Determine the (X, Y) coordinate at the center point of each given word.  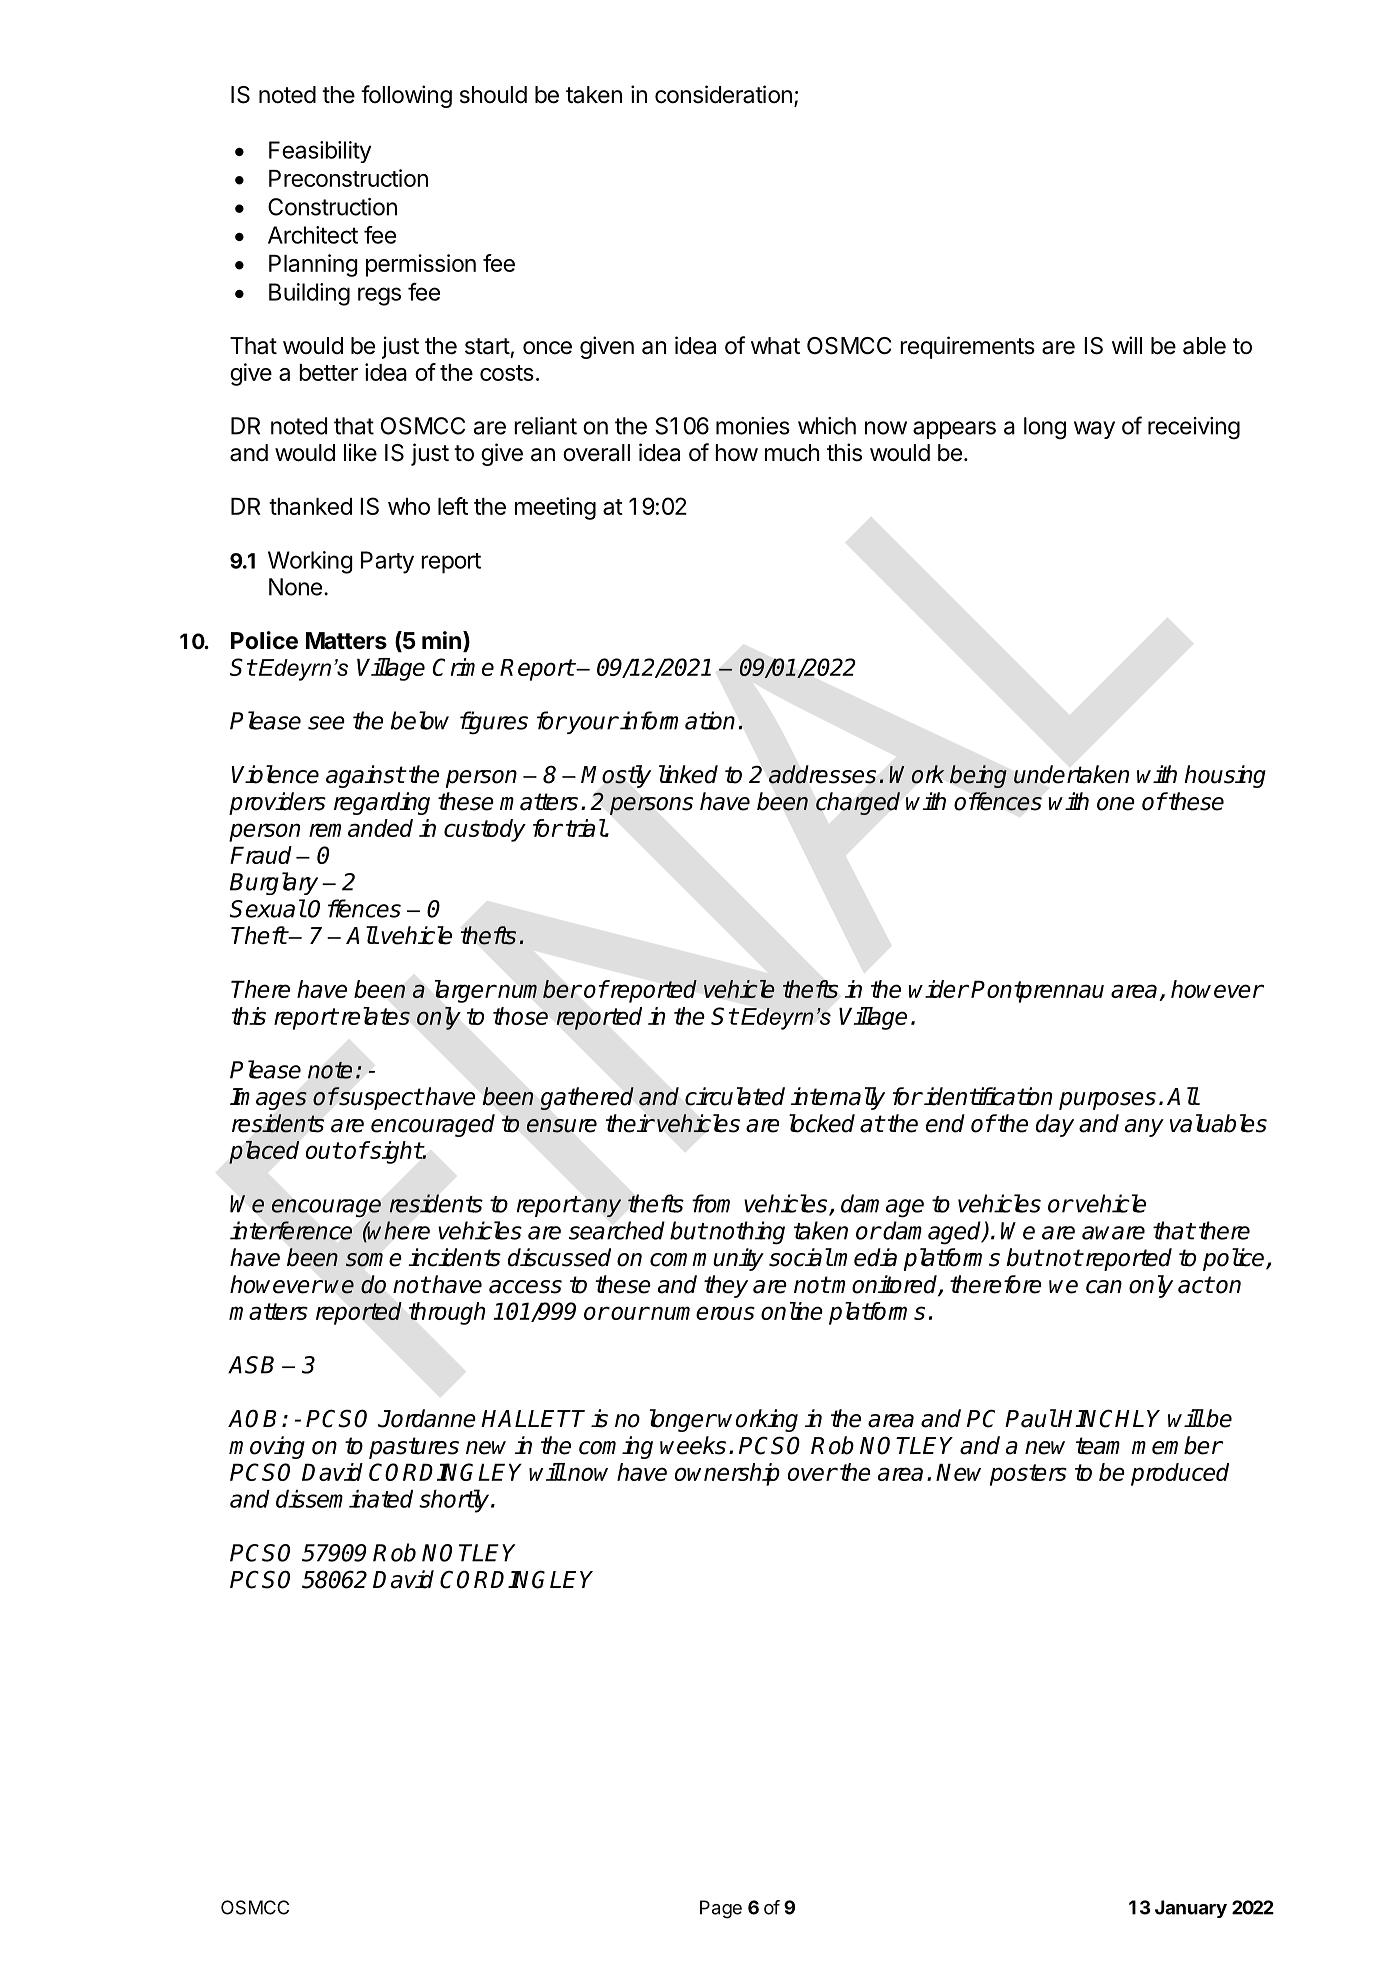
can (1104, 1287)
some (373, 1260)
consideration (723, 94)
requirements (967, 347)
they (726, 1286)
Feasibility (320, 152)
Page (721, 1909)
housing (1225, 776)
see (326, 723)
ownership (727, 1474)
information (677, 720)
